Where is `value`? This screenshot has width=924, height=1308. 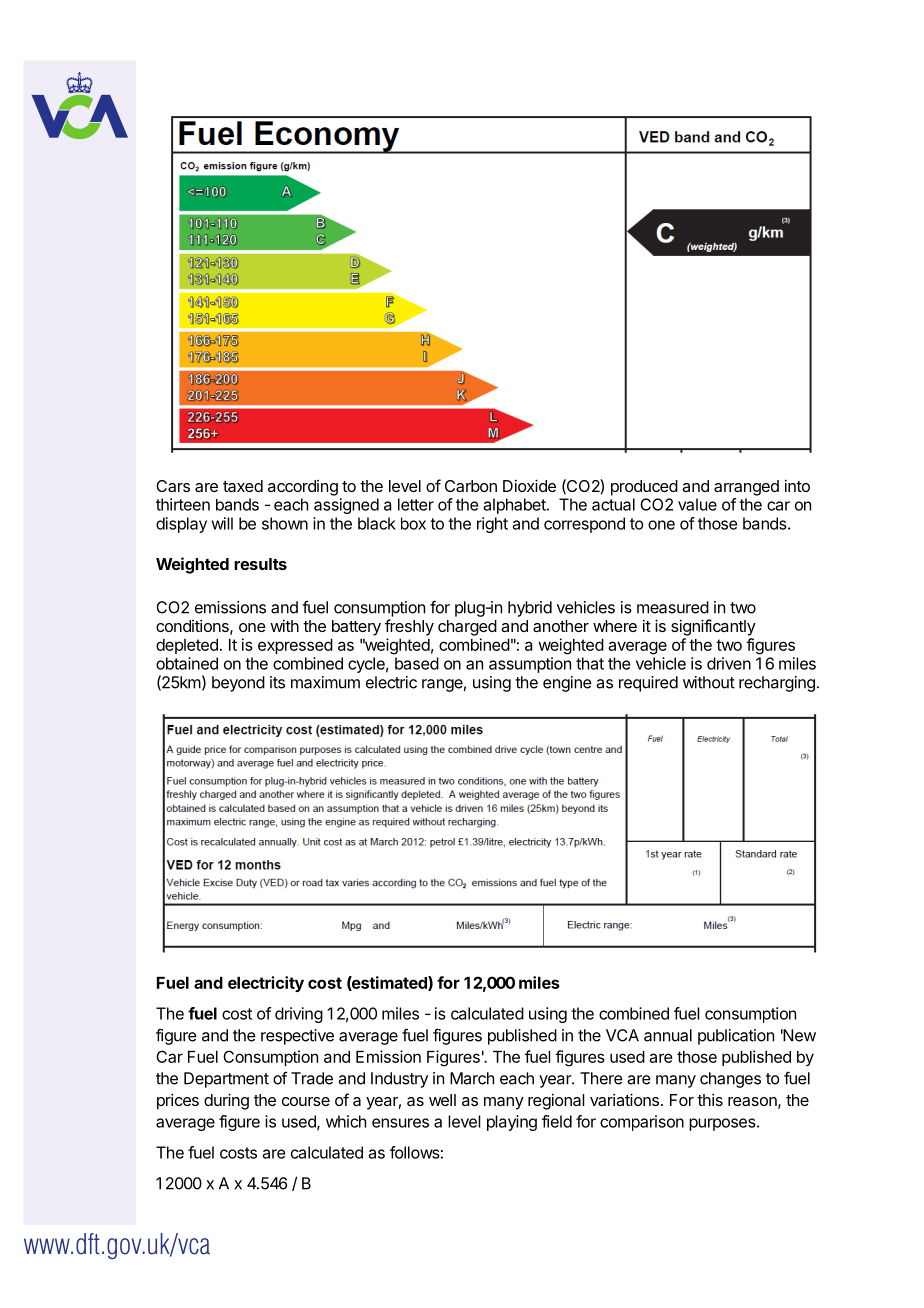
value is located at coordinates (697, 504).
